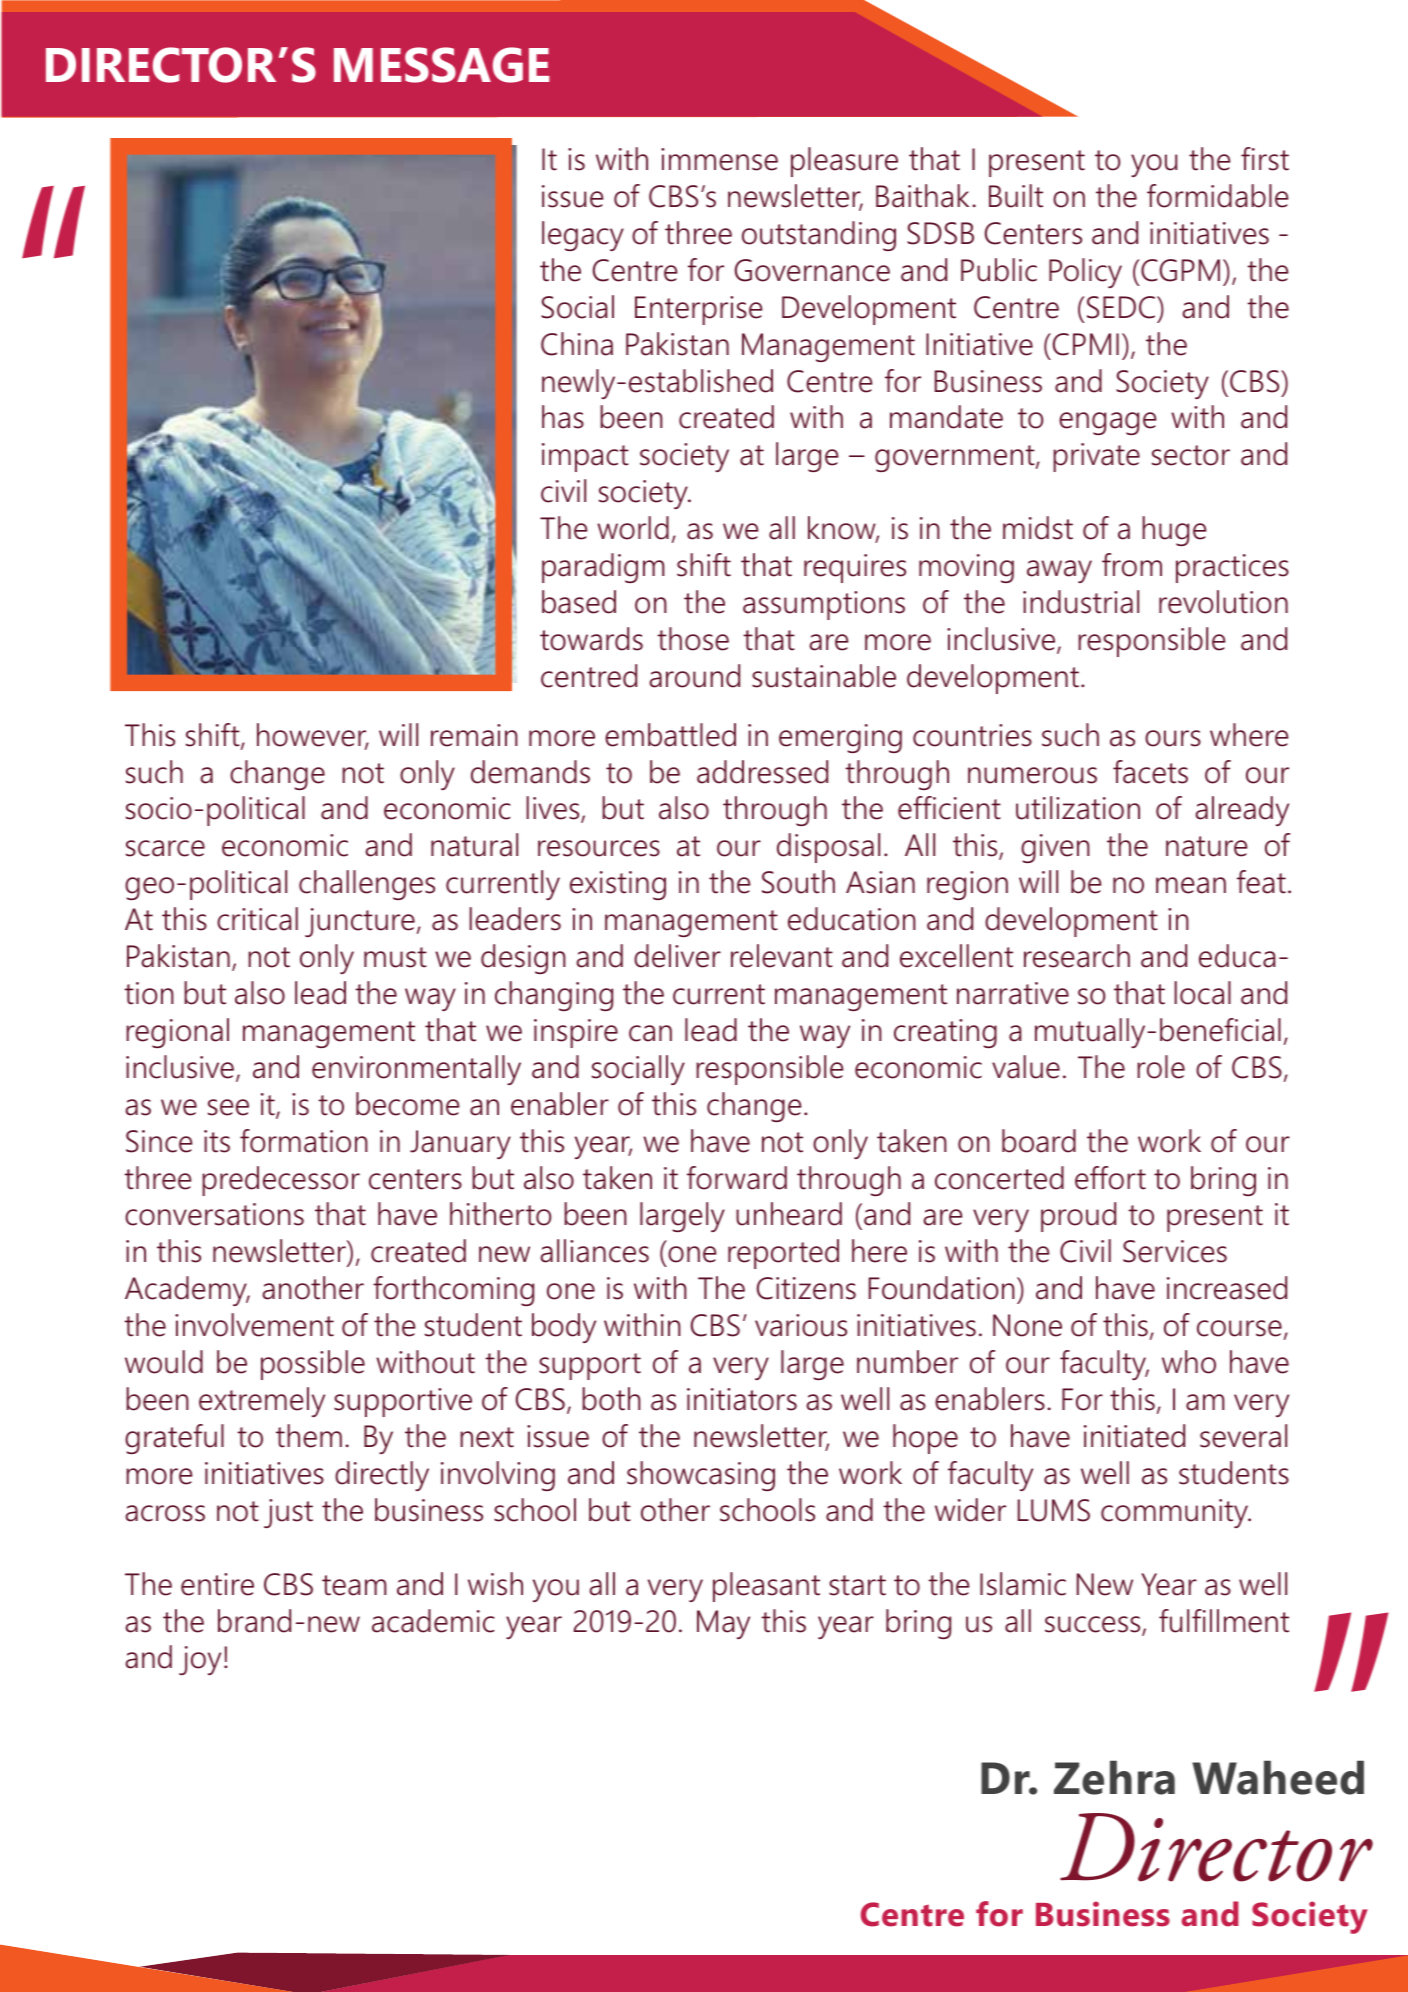  What do you see at coordinates (441, 65) in the page?
I see `MESSAGE` at bounding box center [441, 65].
